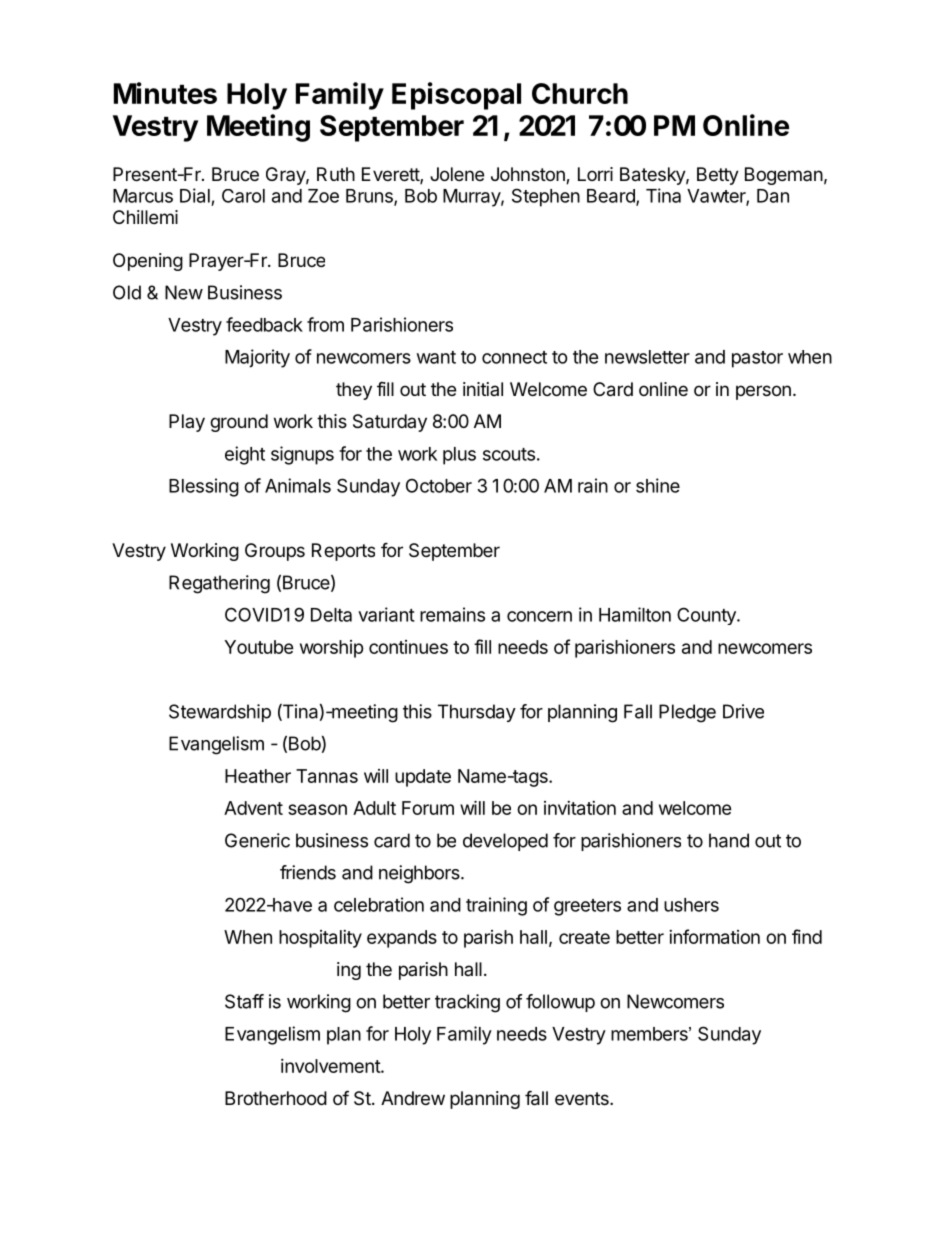 The height and width of the screenshot is (1233, 952). What do you see at coordinates (276, 1098) in the screenshot?
I see `Brotherhood` at bounding box center [276, 1098].
